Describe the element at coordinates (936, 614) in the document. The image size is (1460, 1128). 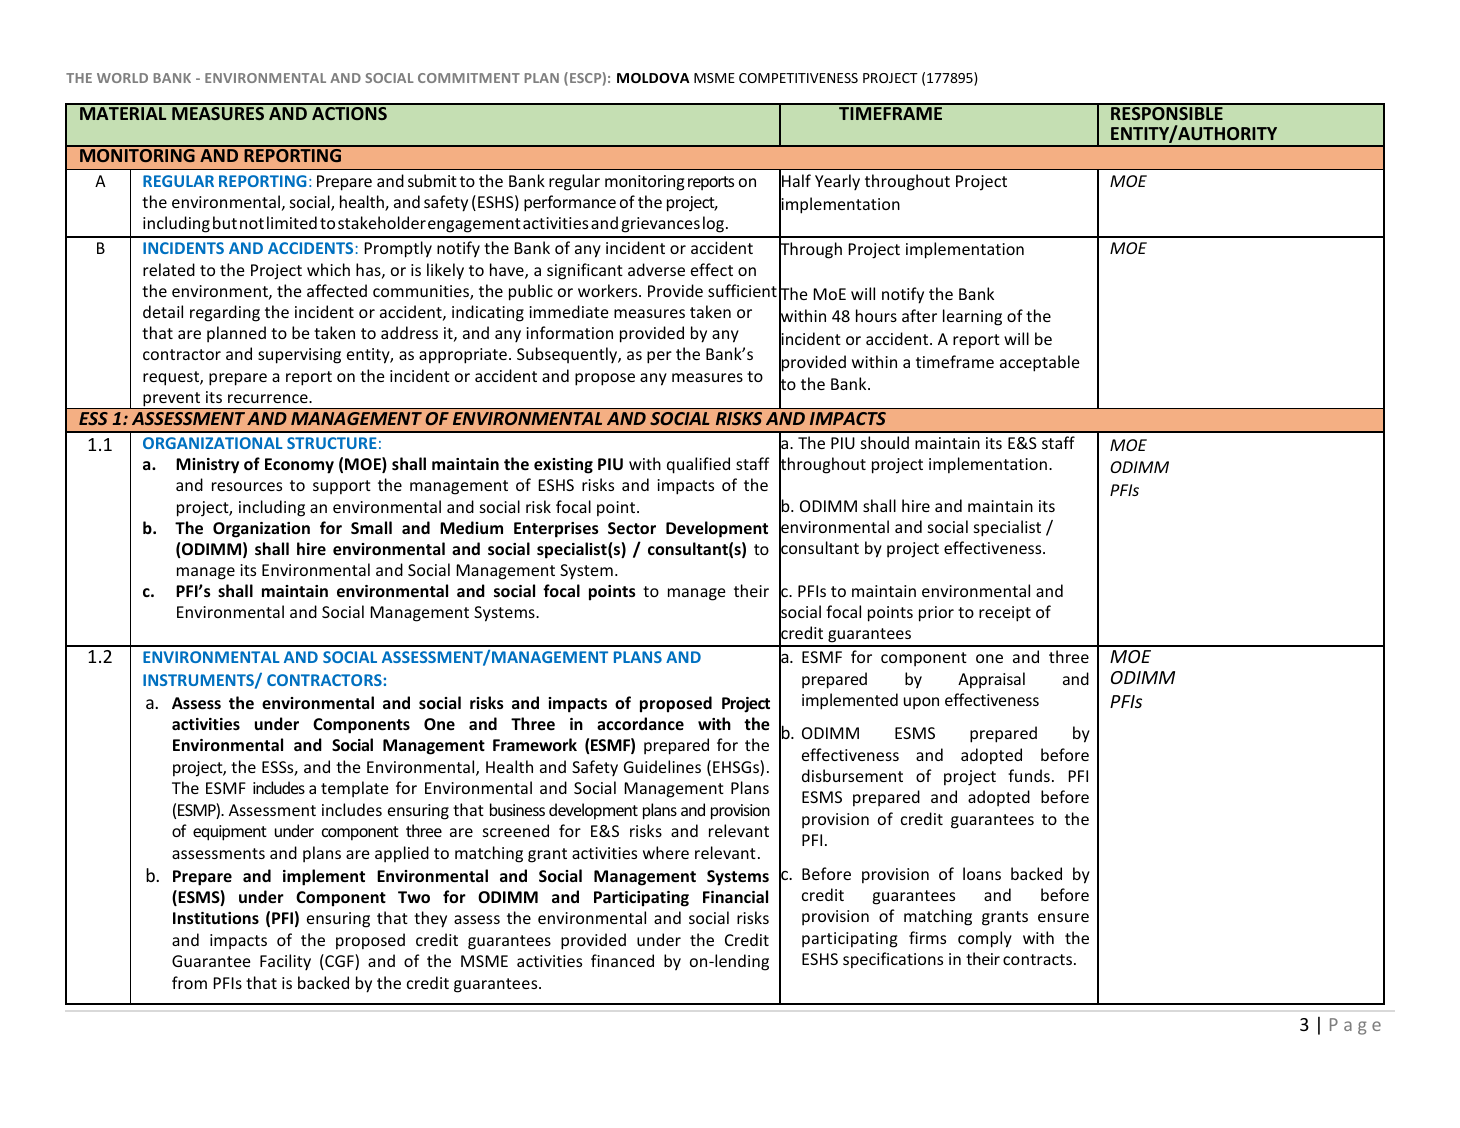
I see `prior` at that location.
